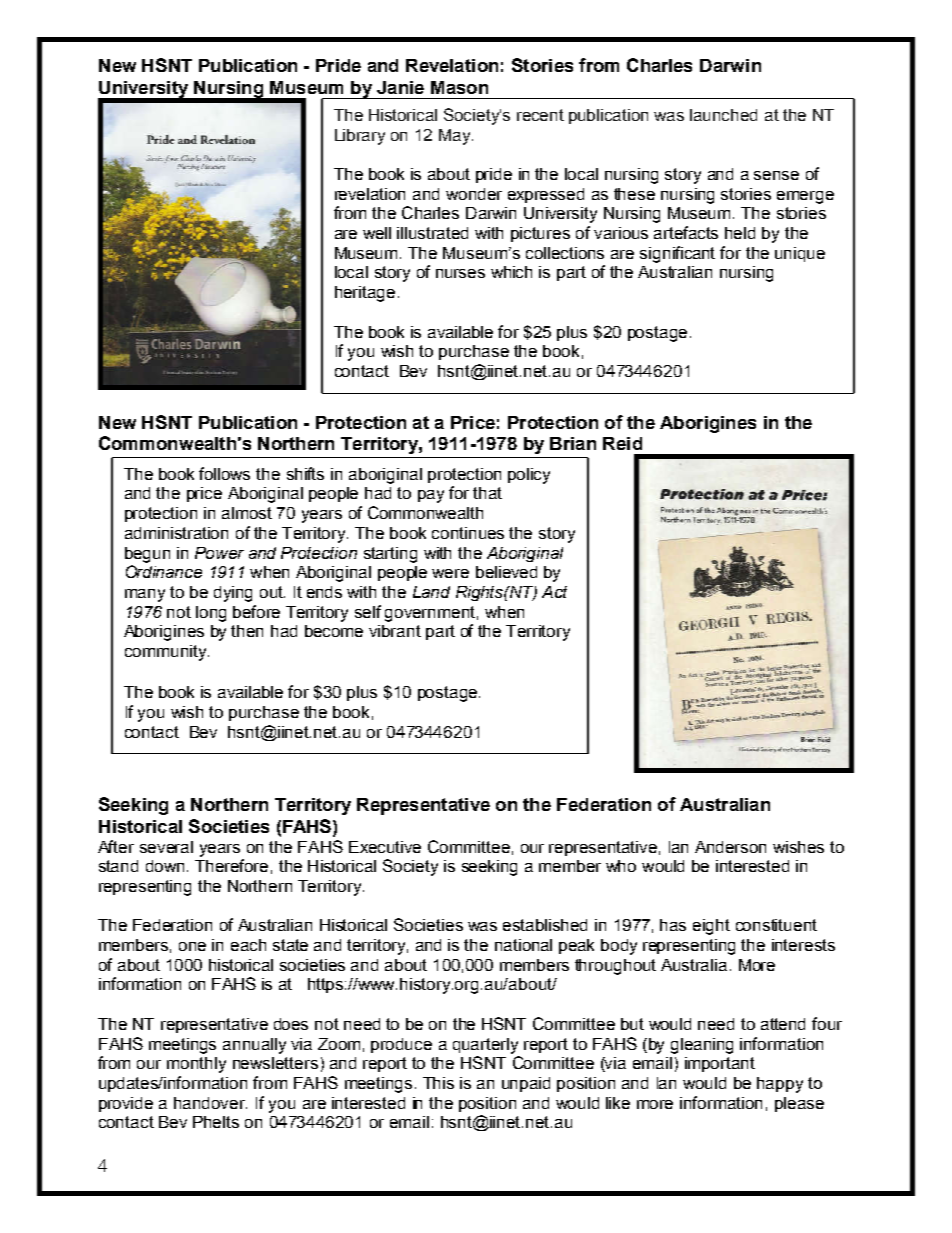  I want to click on May, so click(456, 137).
